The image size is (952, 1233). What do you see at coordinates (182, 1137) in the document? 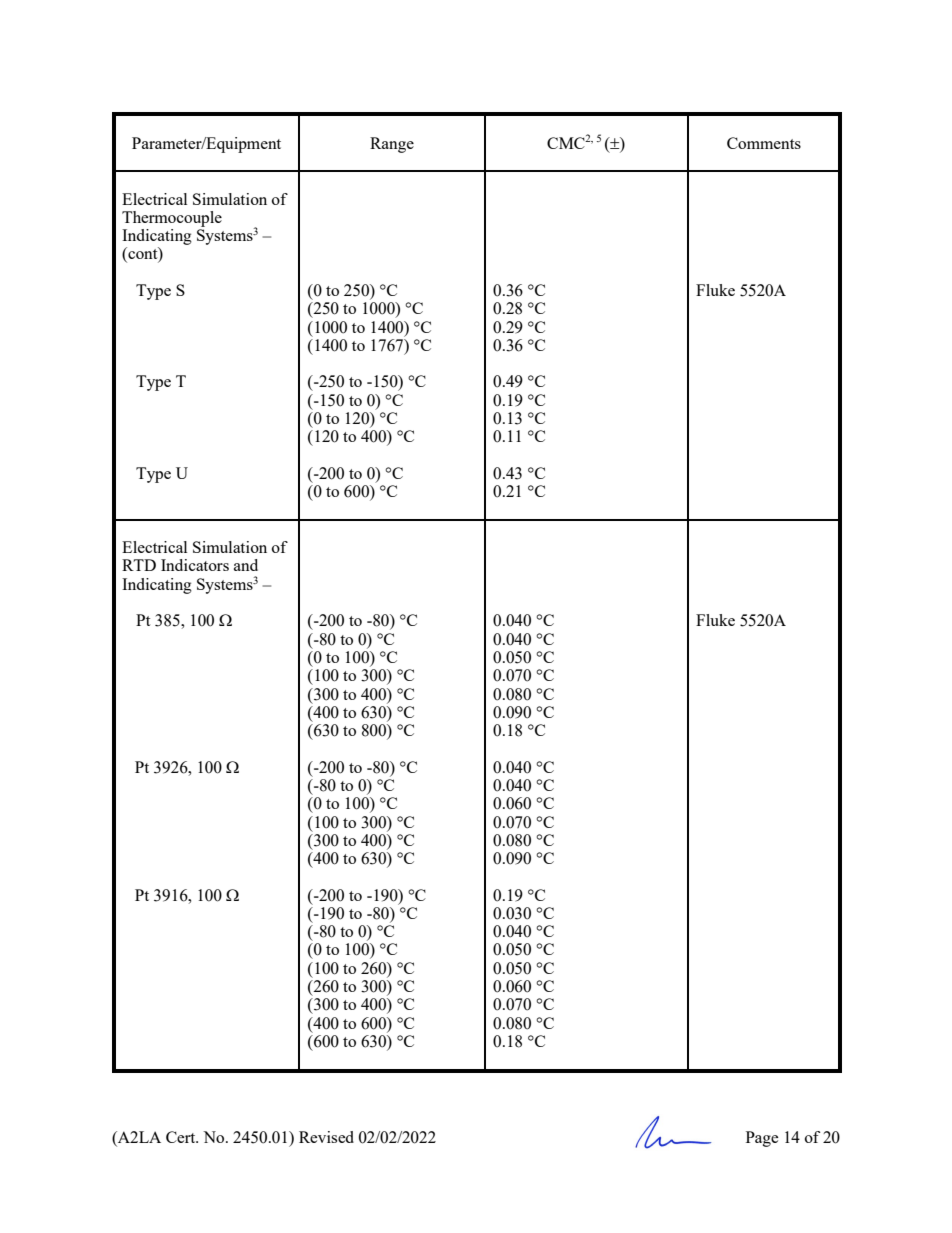
I see `Cert` at bounding box center [182, 1137].
